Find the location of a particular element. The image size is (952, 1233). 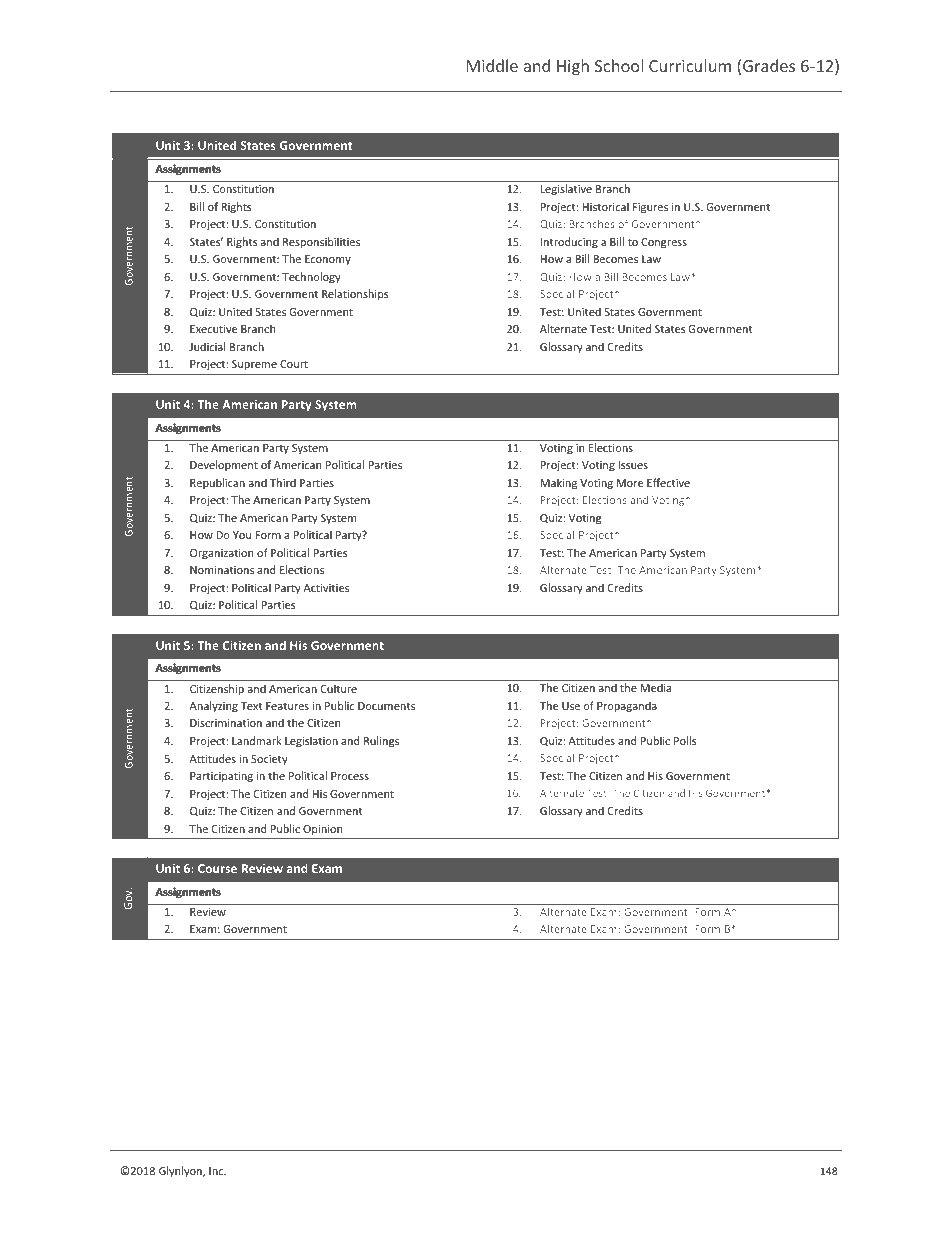

Activities is located at coordinates (326, 588).
